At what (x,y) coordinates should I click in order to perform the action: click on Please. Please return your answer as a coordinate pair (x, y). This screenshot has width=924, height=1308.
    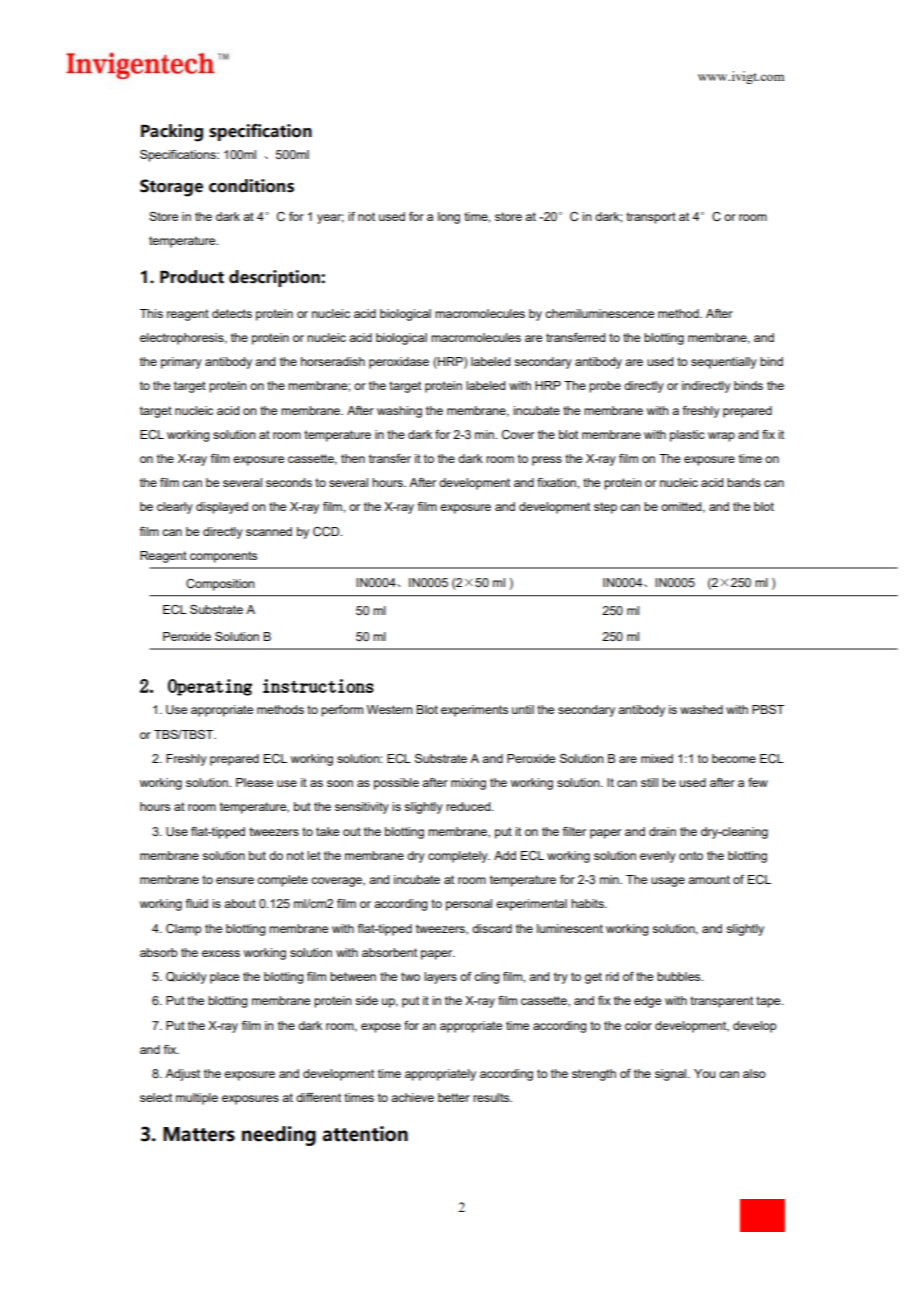
    Looking at the image, I should click on (254, 782).
